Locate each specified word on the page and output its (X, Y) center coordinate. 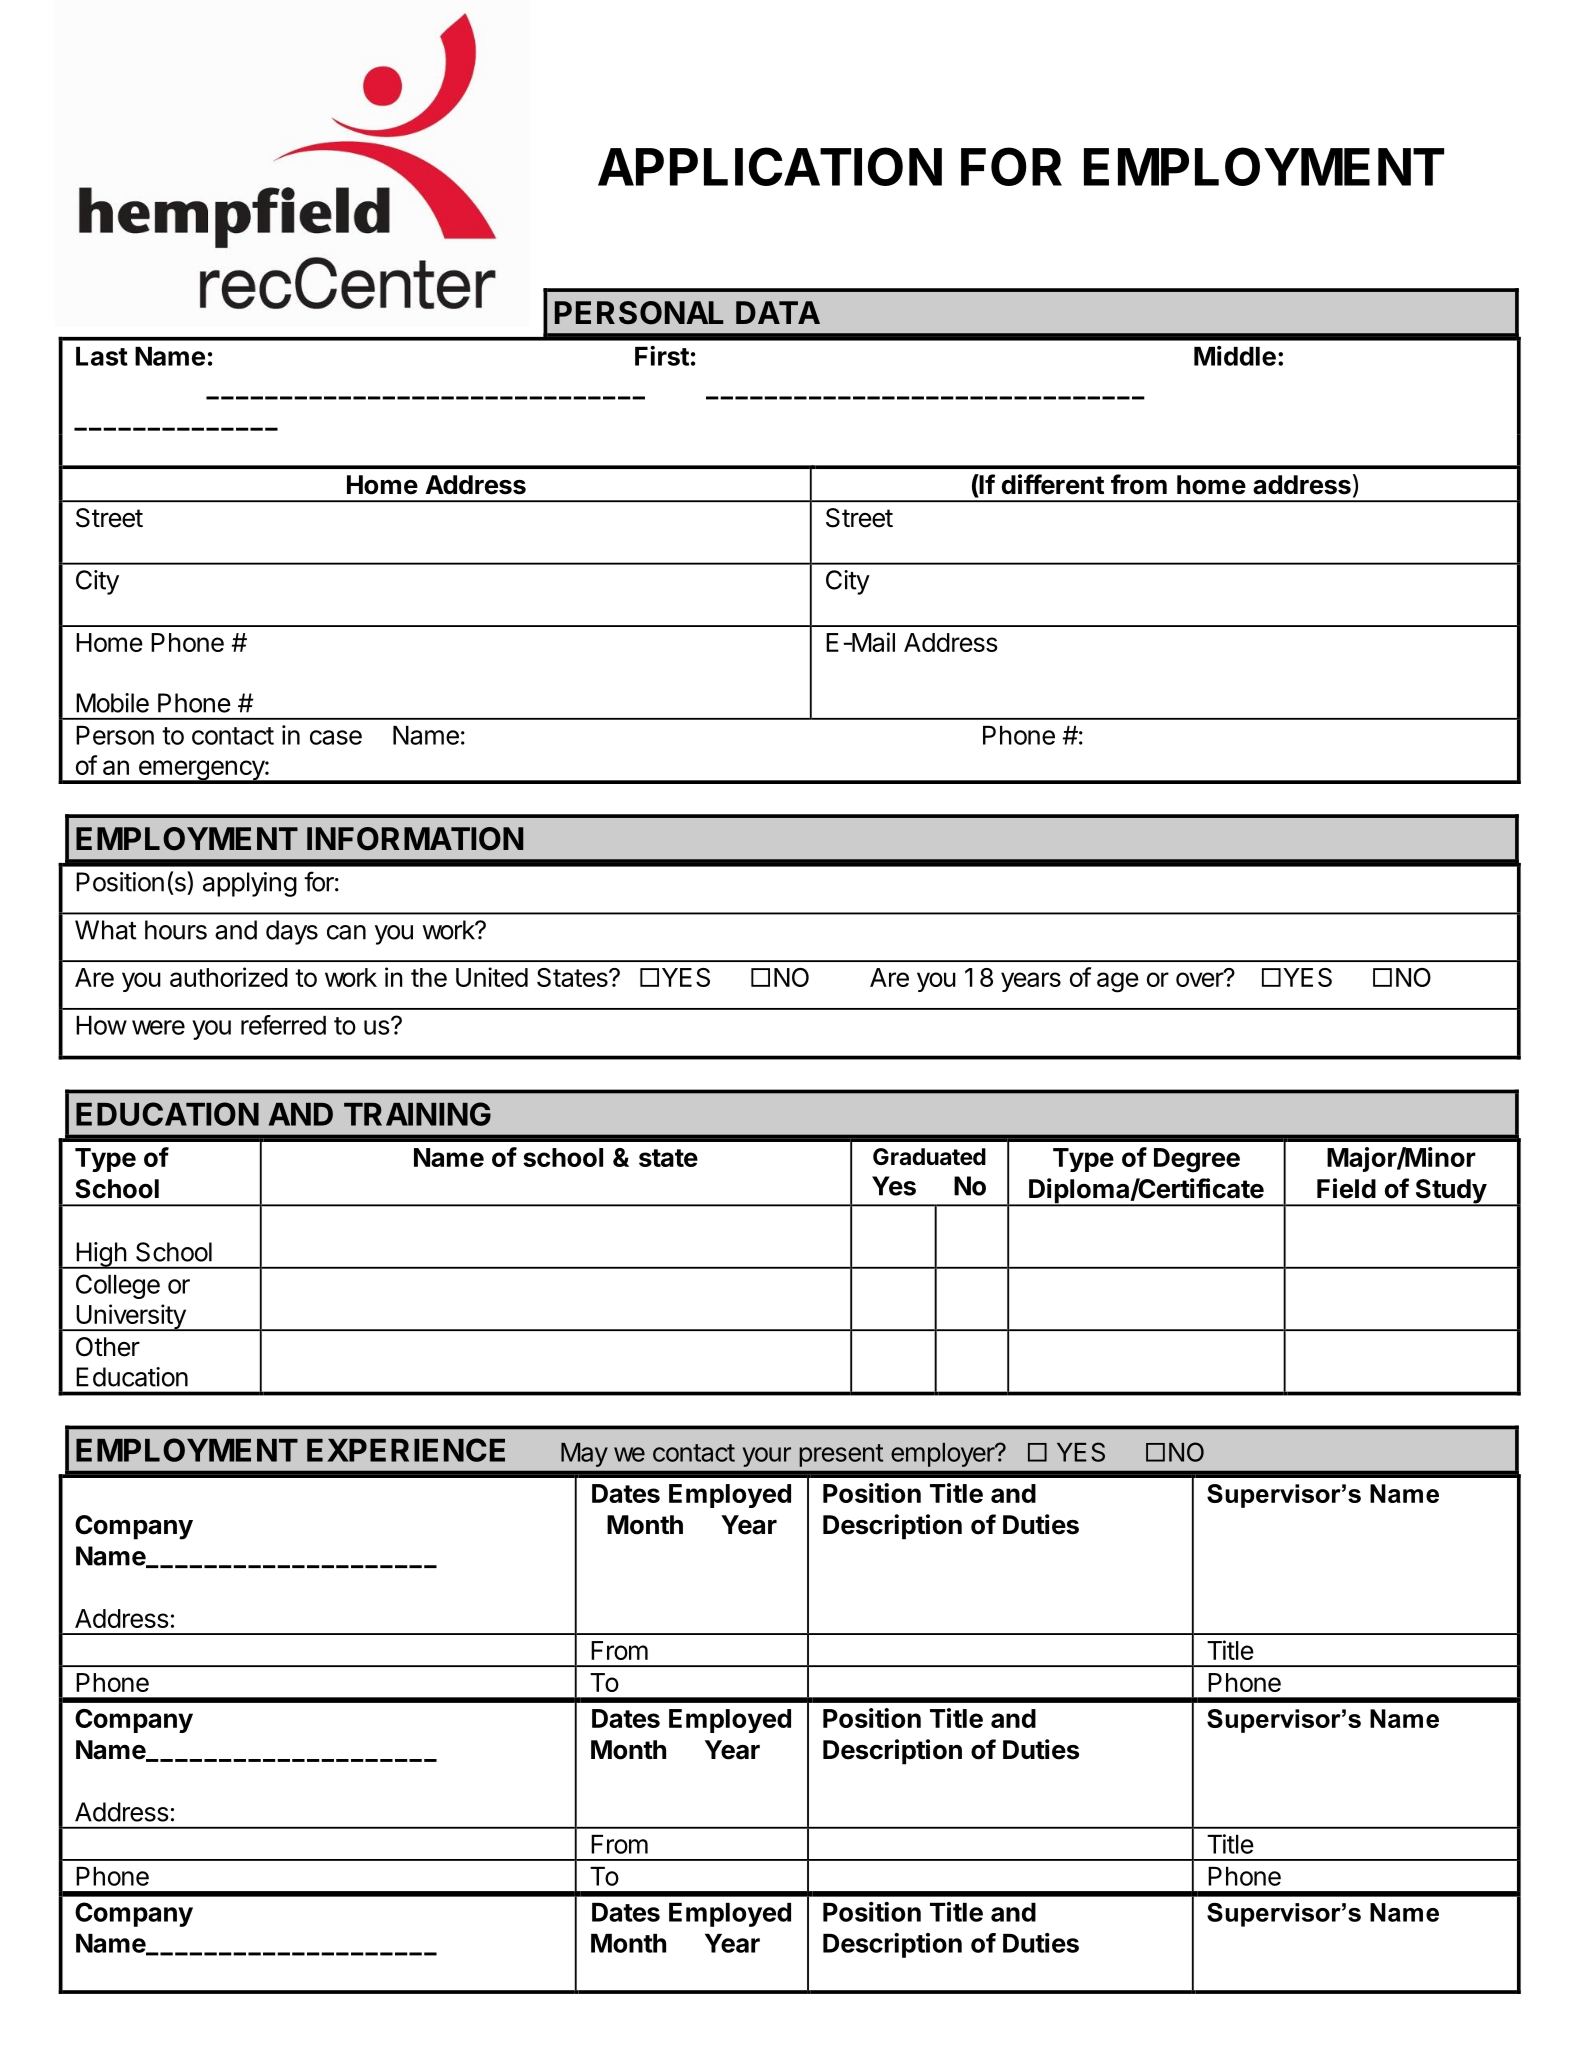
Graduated (929, 1157)
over (1200, 979)
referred (283, 1025)
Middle (1235, 356)
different (1053, 484)
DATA (778, 312)
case (336, 737)
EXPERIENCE (406, 1450)
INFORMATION (415, 839)
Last (102, 356)
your (766, 1457)
